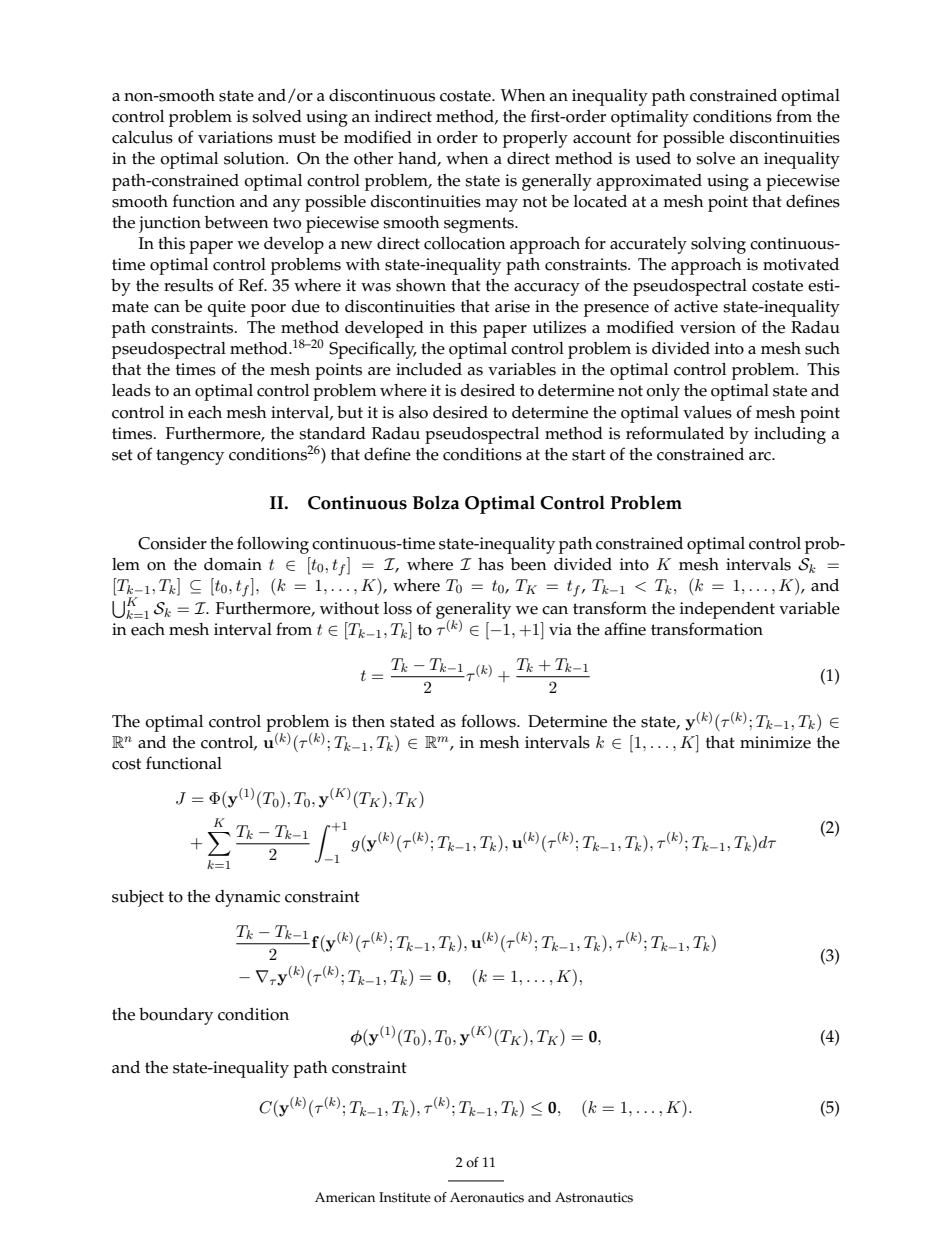 This screenshot has width=952, height=1233. What do you see at coordinates (727, 610) in the screenshot?
I see `independent` at bounding box center [727, 610].
